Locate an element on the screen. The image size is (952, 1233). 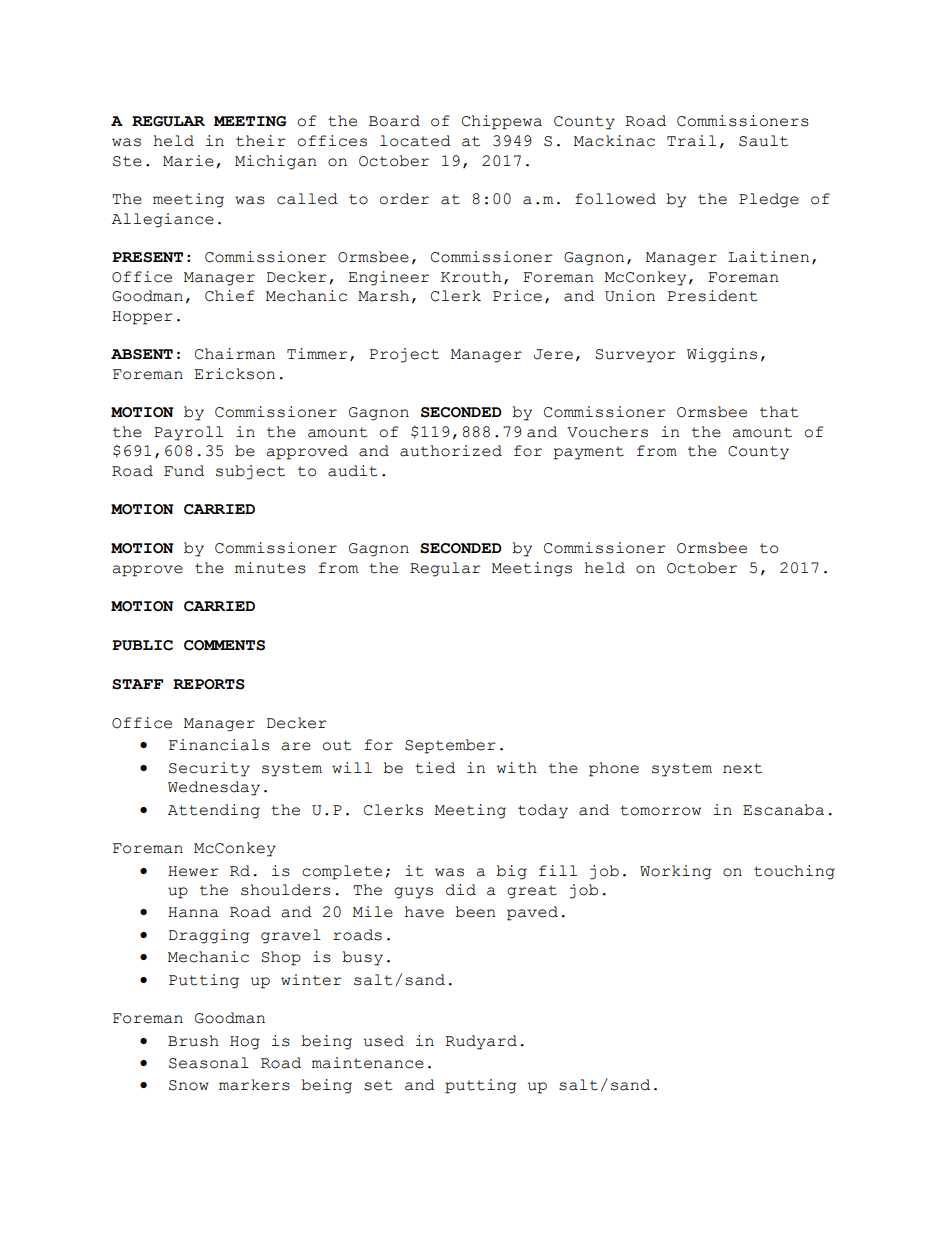
next is located at coordinates (742, 768).
